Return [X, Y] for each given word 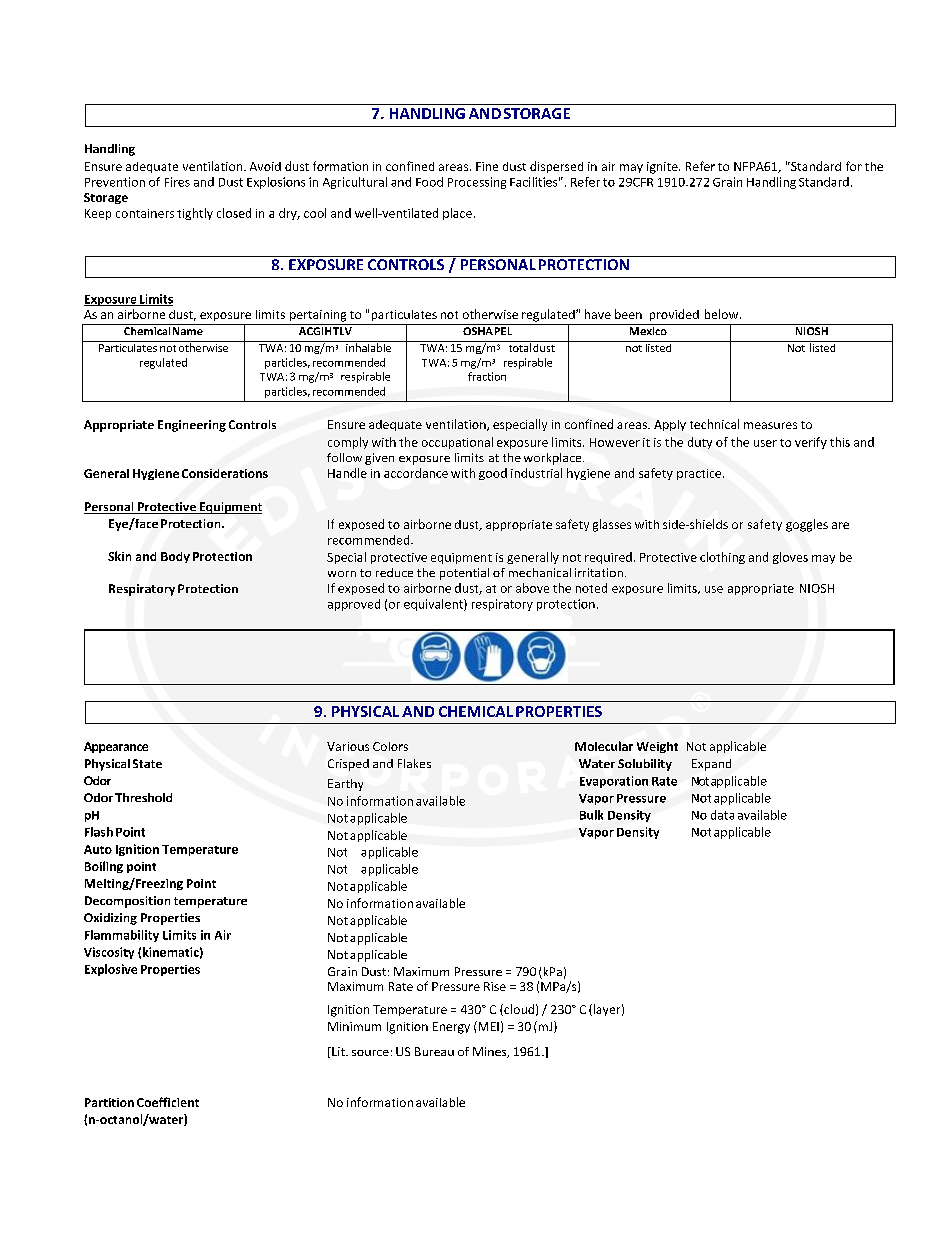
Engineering [192, 426]
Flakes [414, 763]
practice [700, 474]
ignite [663, 168]
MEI [487, 1026]
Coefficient [168, 1102]
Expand [711, 765]
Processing [477, 183]
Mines [491, 1052]
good [493, 474]
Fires [177, 182]
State [147, 763]
